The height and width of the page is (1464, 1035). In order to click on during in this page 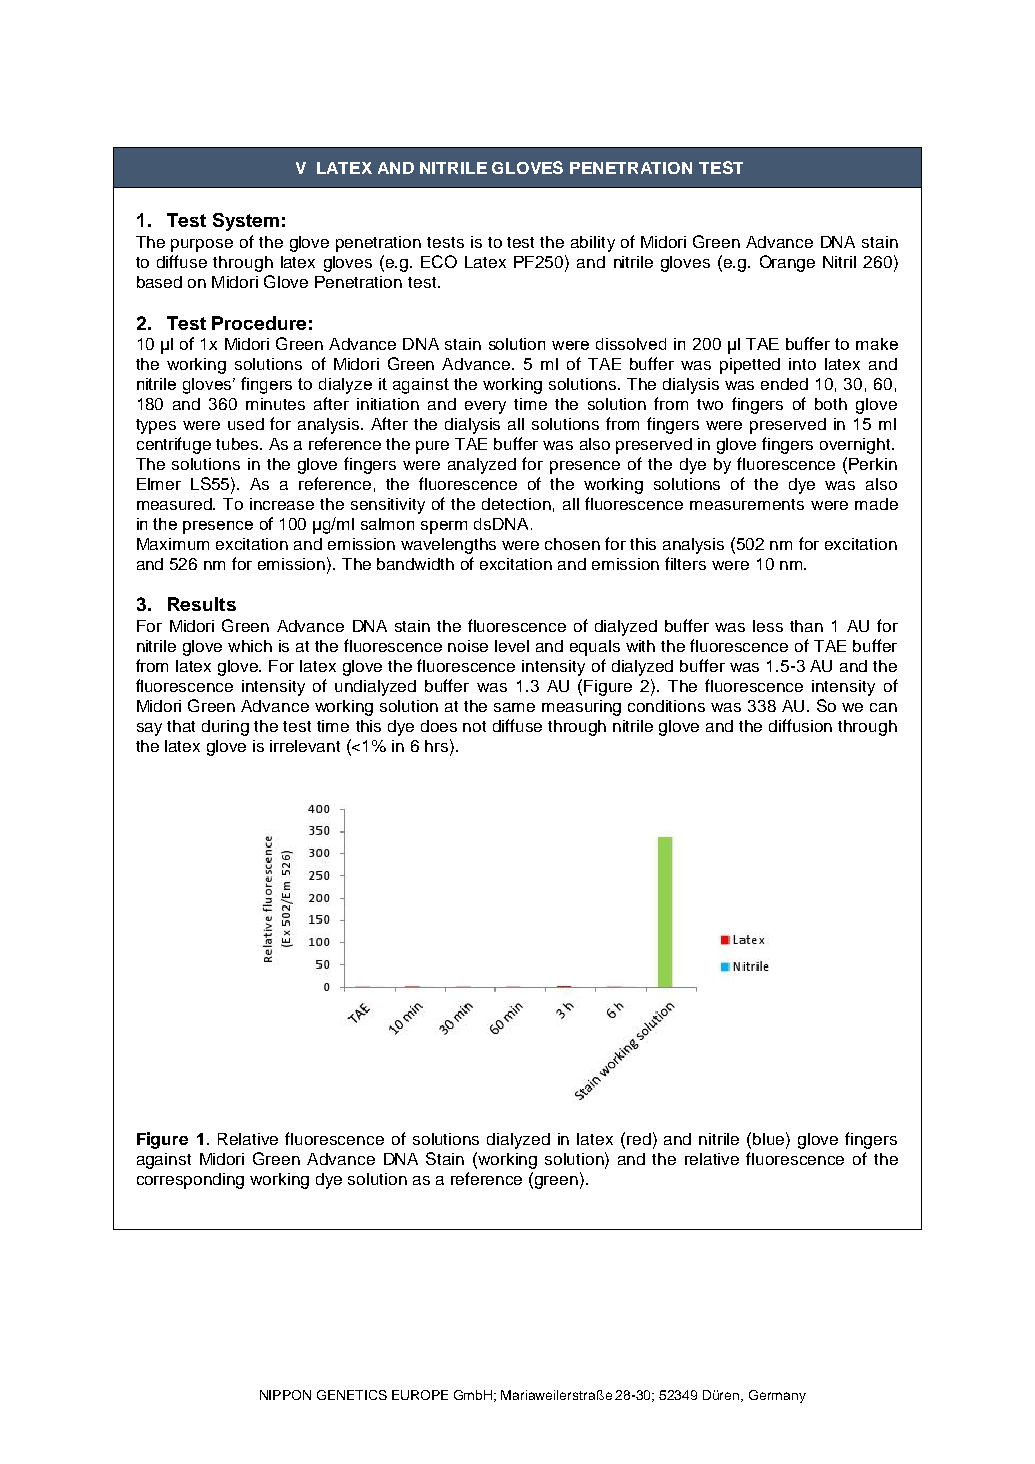, I will do `click(225, 728)`.
